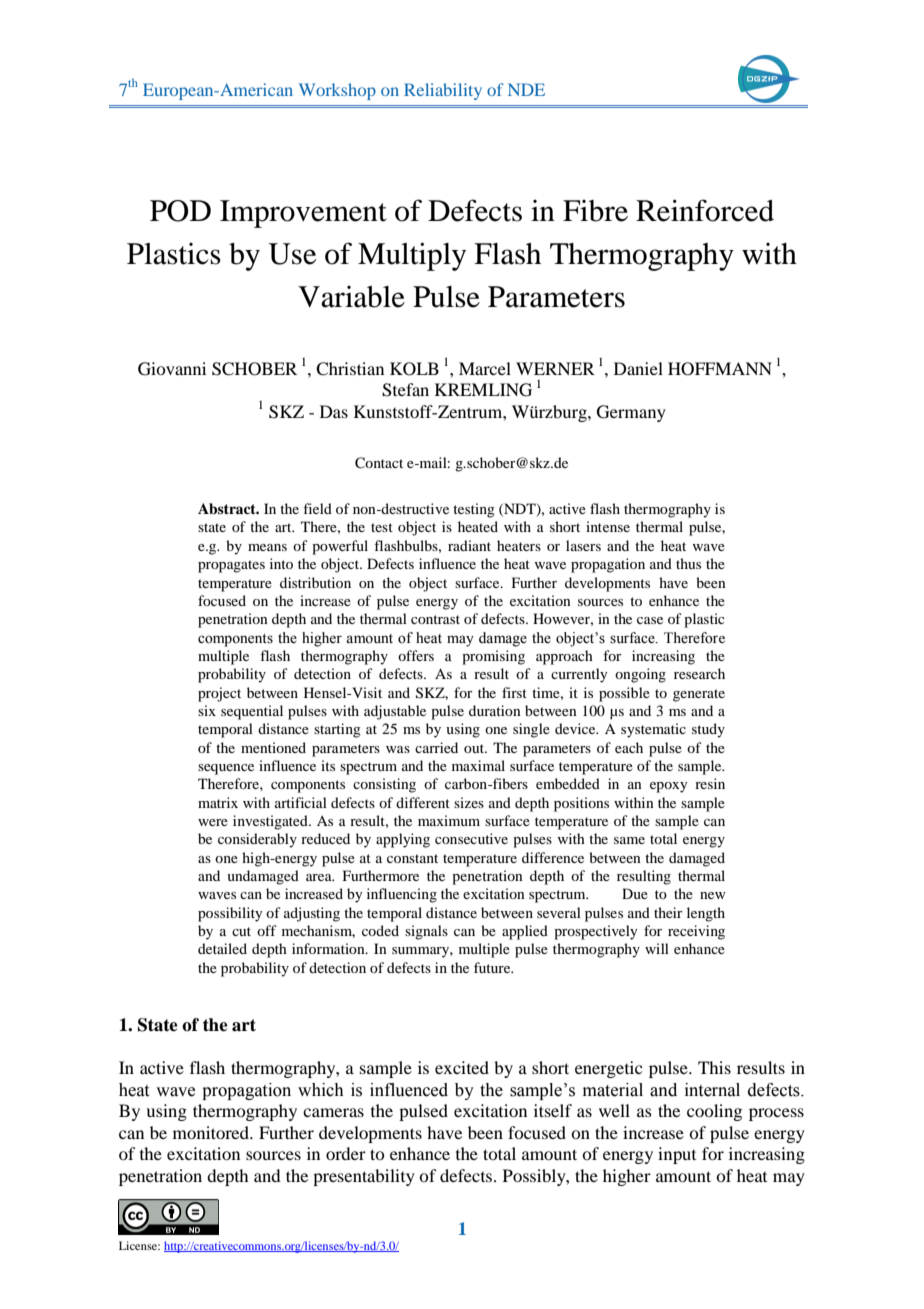 The image size is (924, 1309). I want to click on Reliability, so click(443, 91).
